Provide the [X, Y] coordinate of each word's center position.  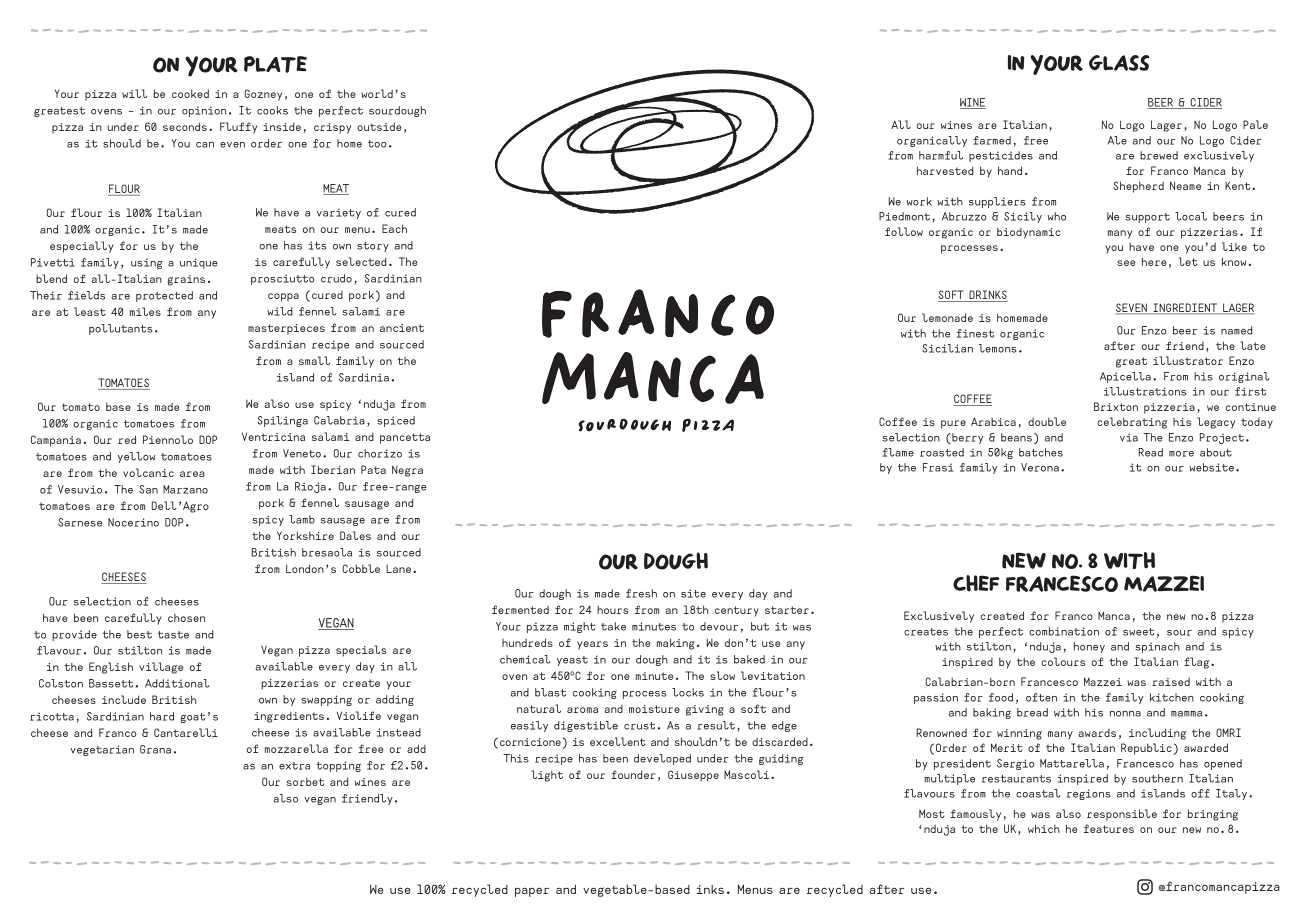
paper [532, 892]
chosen [186, 618]
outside [379, 126]
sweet [1139, 632]
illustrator [1188, 360]
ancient [402, 328]
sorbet [305, 781]
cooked [190, 93]
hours [613, 610]
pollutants [121, 329]
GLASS [1119, 63]
